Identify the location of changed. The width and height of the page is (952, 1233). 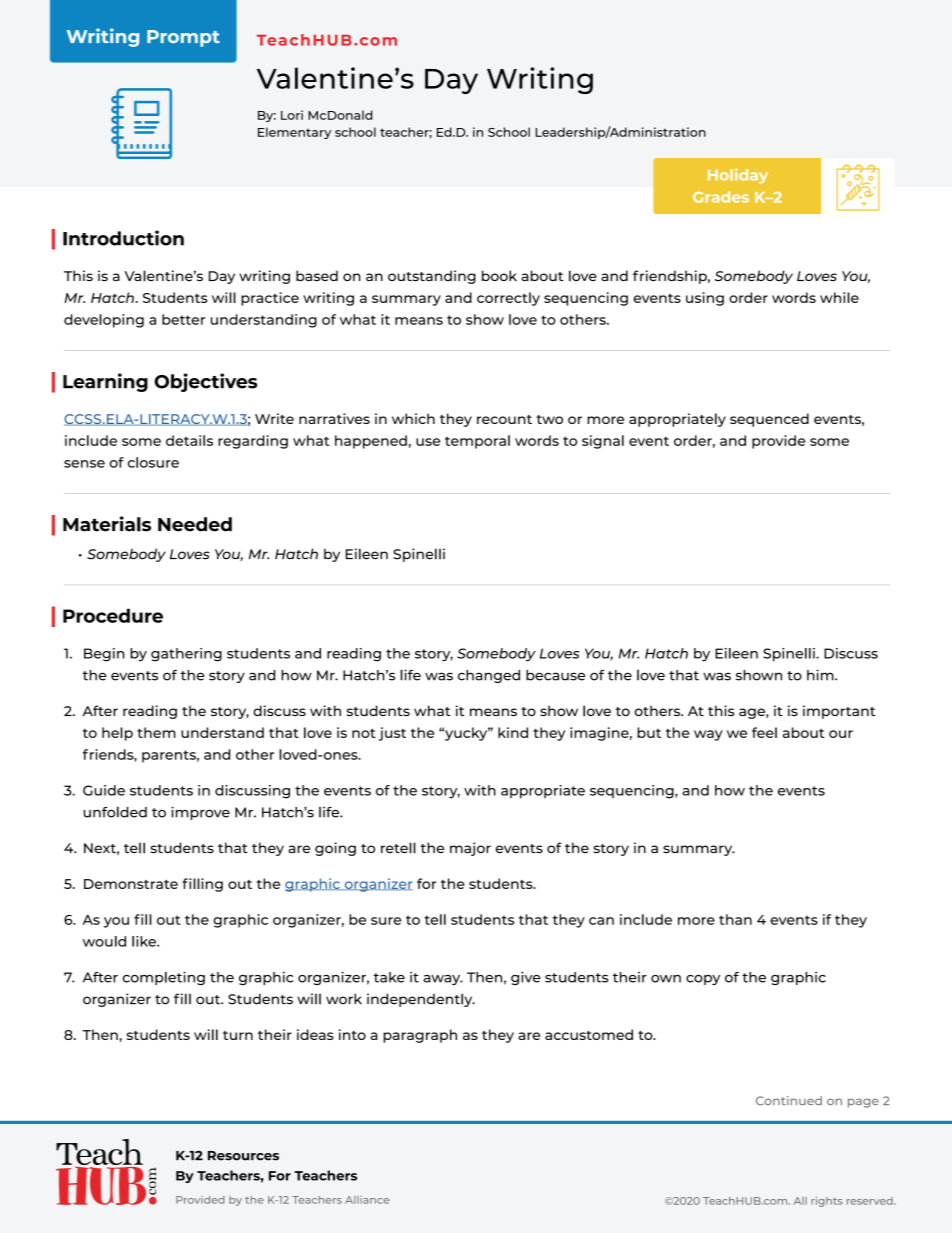
(489, 676).
